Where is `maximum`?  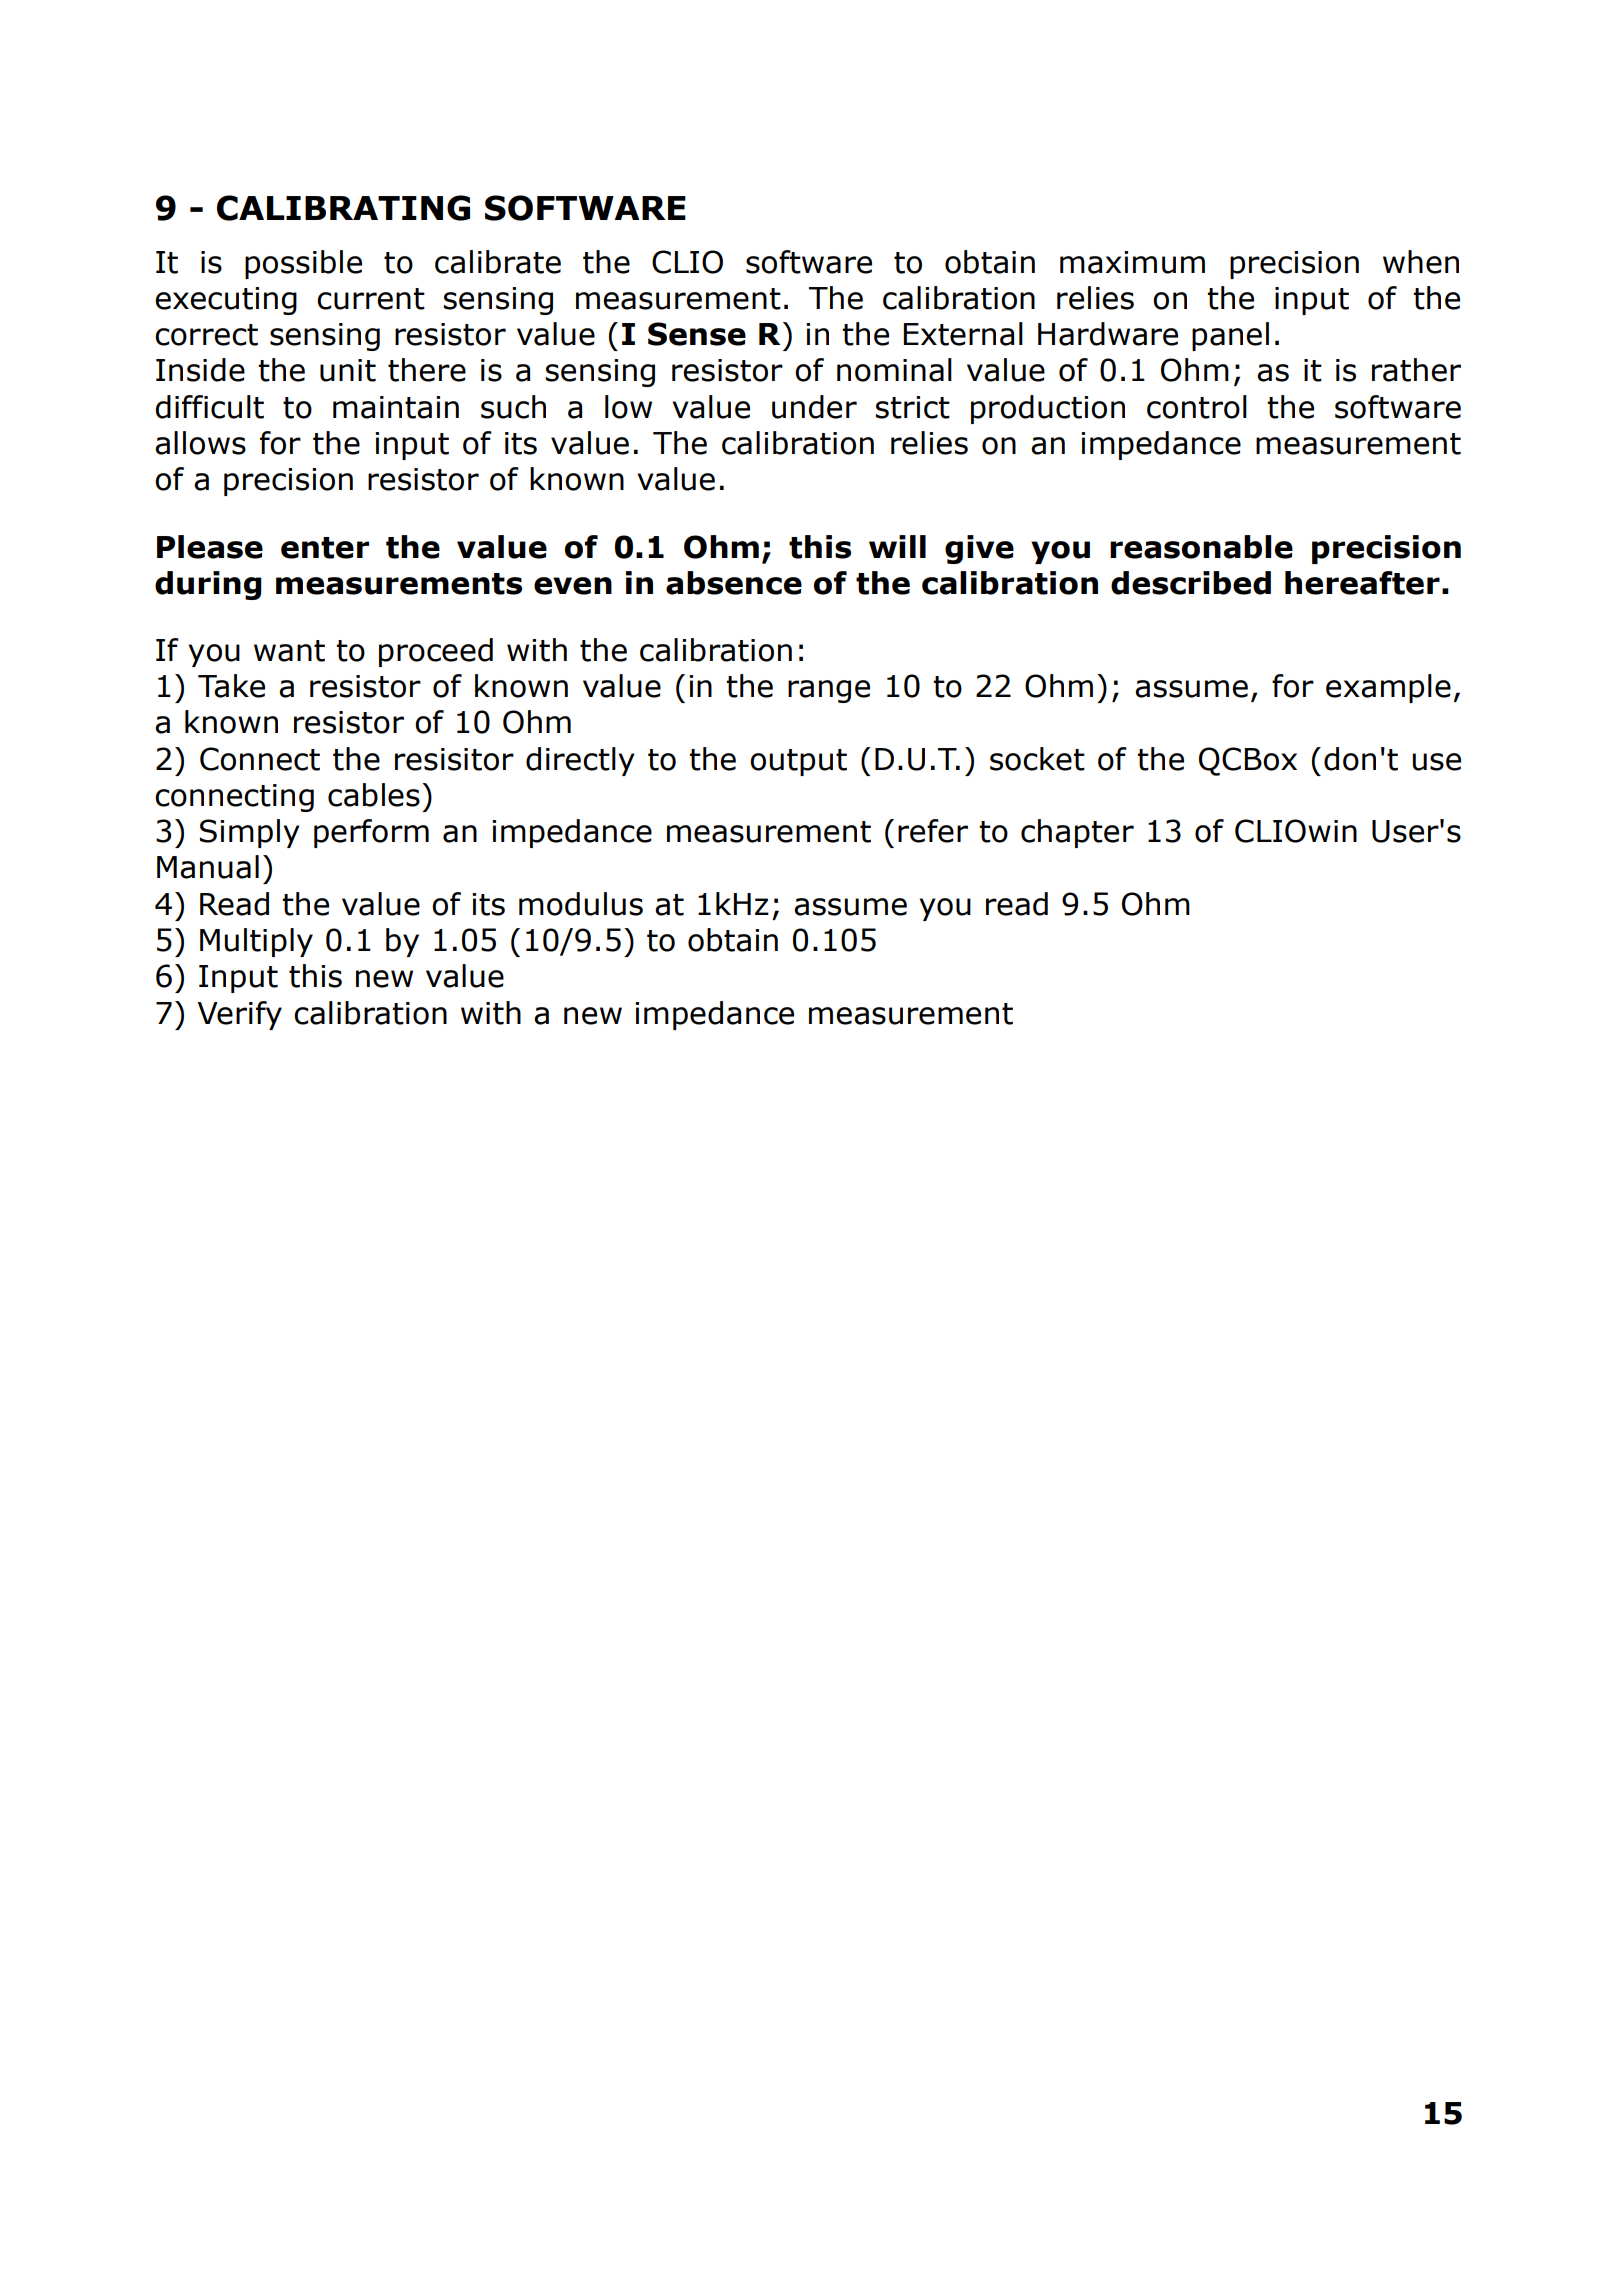 maximum is located at coordinates (1132, 262).
